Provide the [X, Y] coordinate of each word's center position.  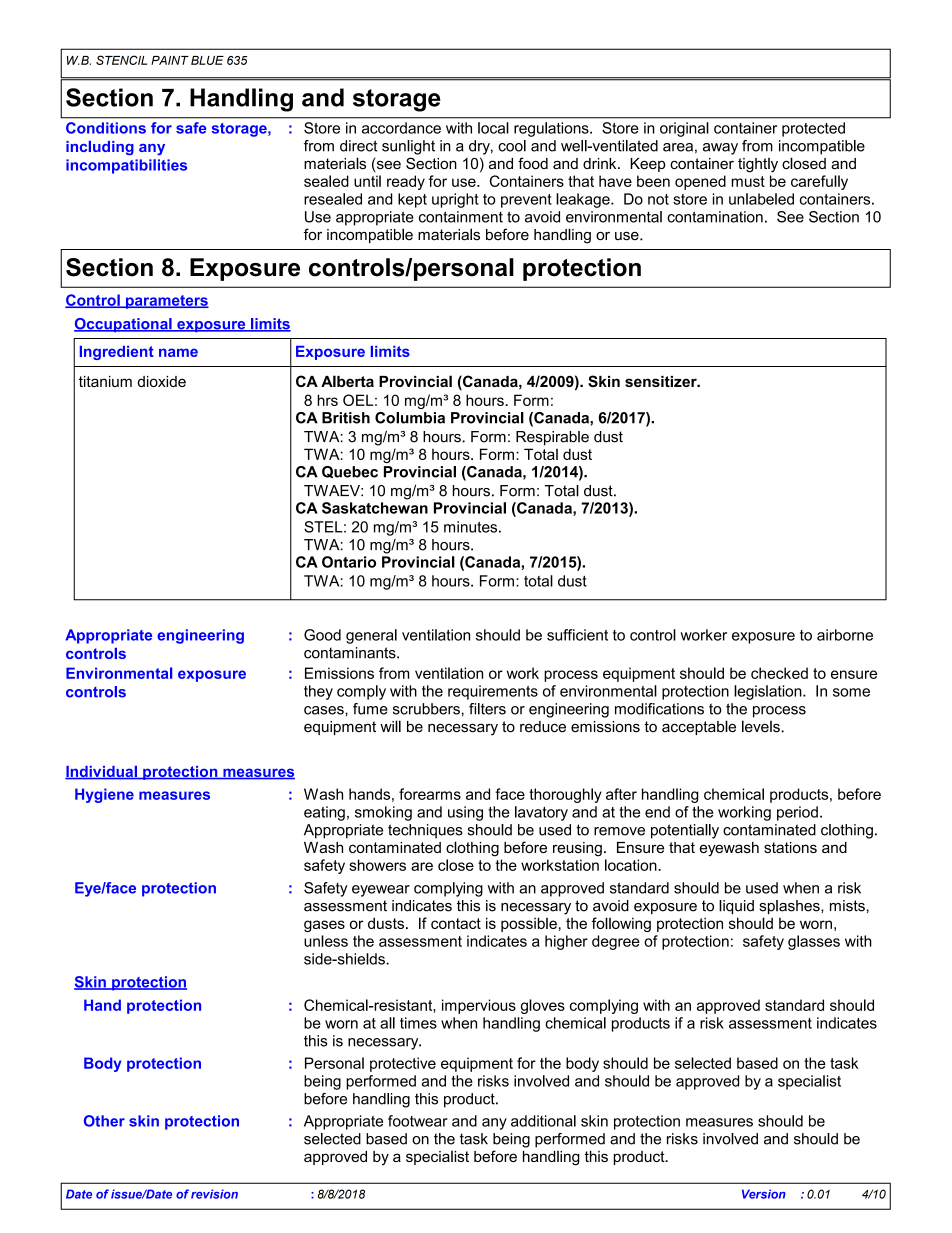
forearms [430, 794]
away [720, 149]
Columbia [410, 418]
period [797, 813]
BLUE [207, 60]
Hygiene [104, 795]
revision [214, 1194]
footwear [418, 1121]
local [493, 128]
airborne [845, 635]
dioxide [162, 381]
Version [764, 1194]
